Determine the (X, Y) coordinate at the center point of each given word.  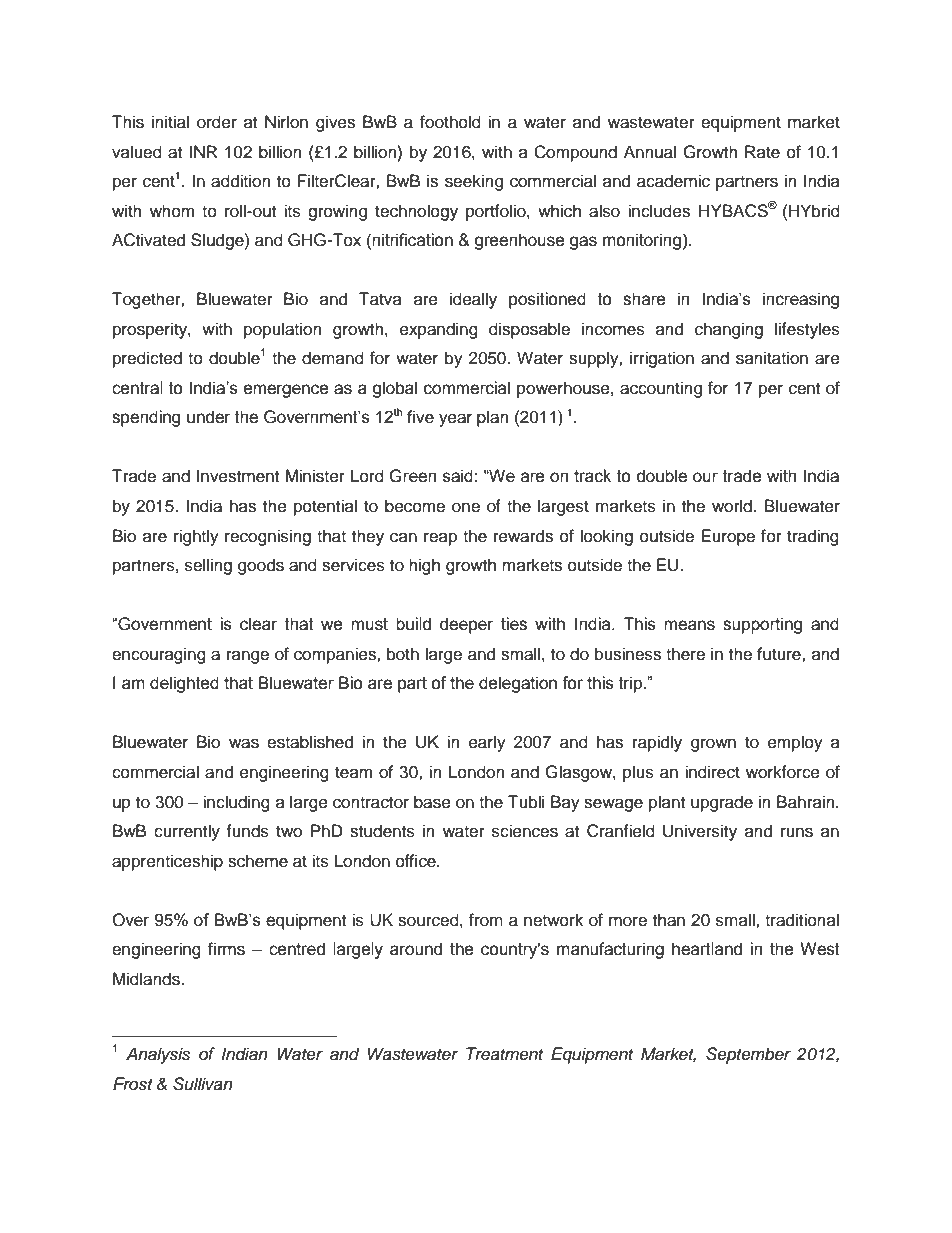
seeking (474, 182)
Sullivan (203, 1084)
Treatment (504, 1054)
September (748, 1055)
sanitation (772, 358)
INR (203, 151)
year (455, 420)
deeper (467, 625)
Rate (762, 152)
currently (187, 832)
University (700, 832)
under (209, 417)
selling (208, 566)
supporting (762, 625)
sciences (525, 831)
